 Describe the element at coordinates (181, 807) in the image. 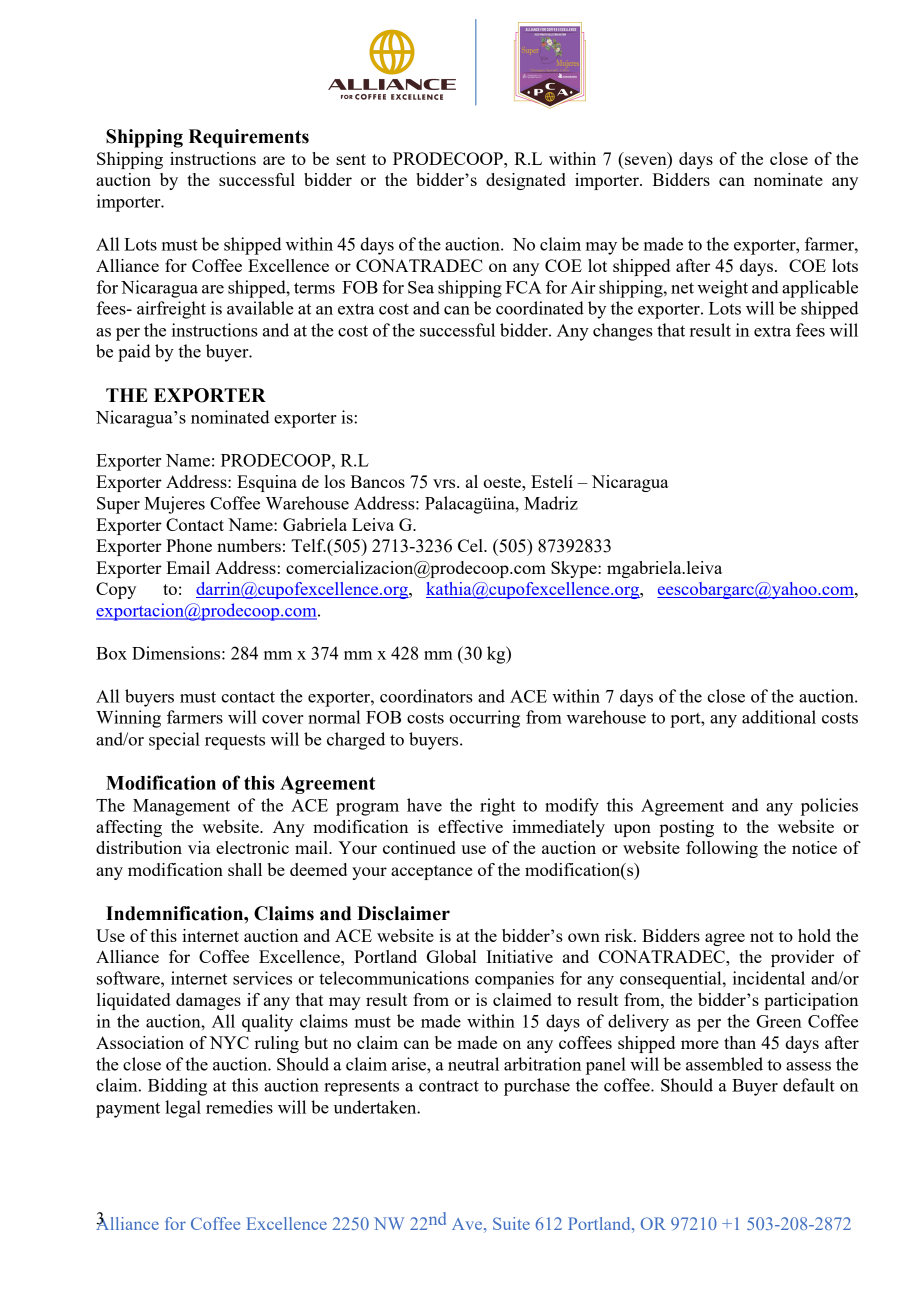

I see `Management` at that location.
